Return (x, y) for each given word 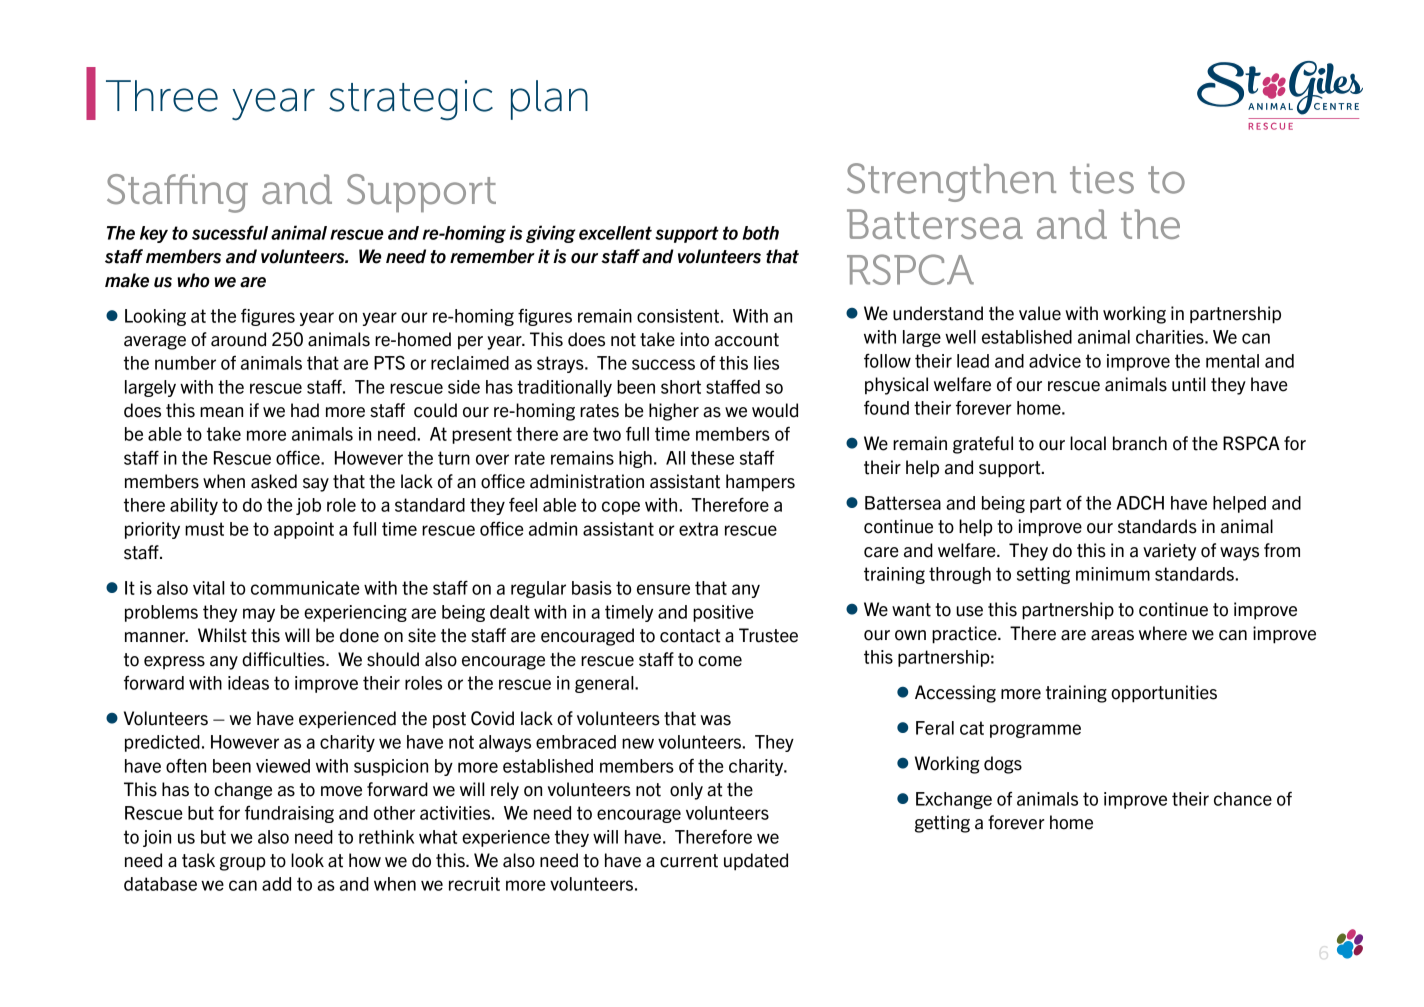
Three (162, 96)
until (1189, 384)
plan (549, 100)
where (1163, 633)
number (185, 363)
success (663, 364)
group (243, 864)
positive (723, 613)
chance (1243, 799)
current (689, 861)
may (259, 615)
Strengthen (951, 182)
